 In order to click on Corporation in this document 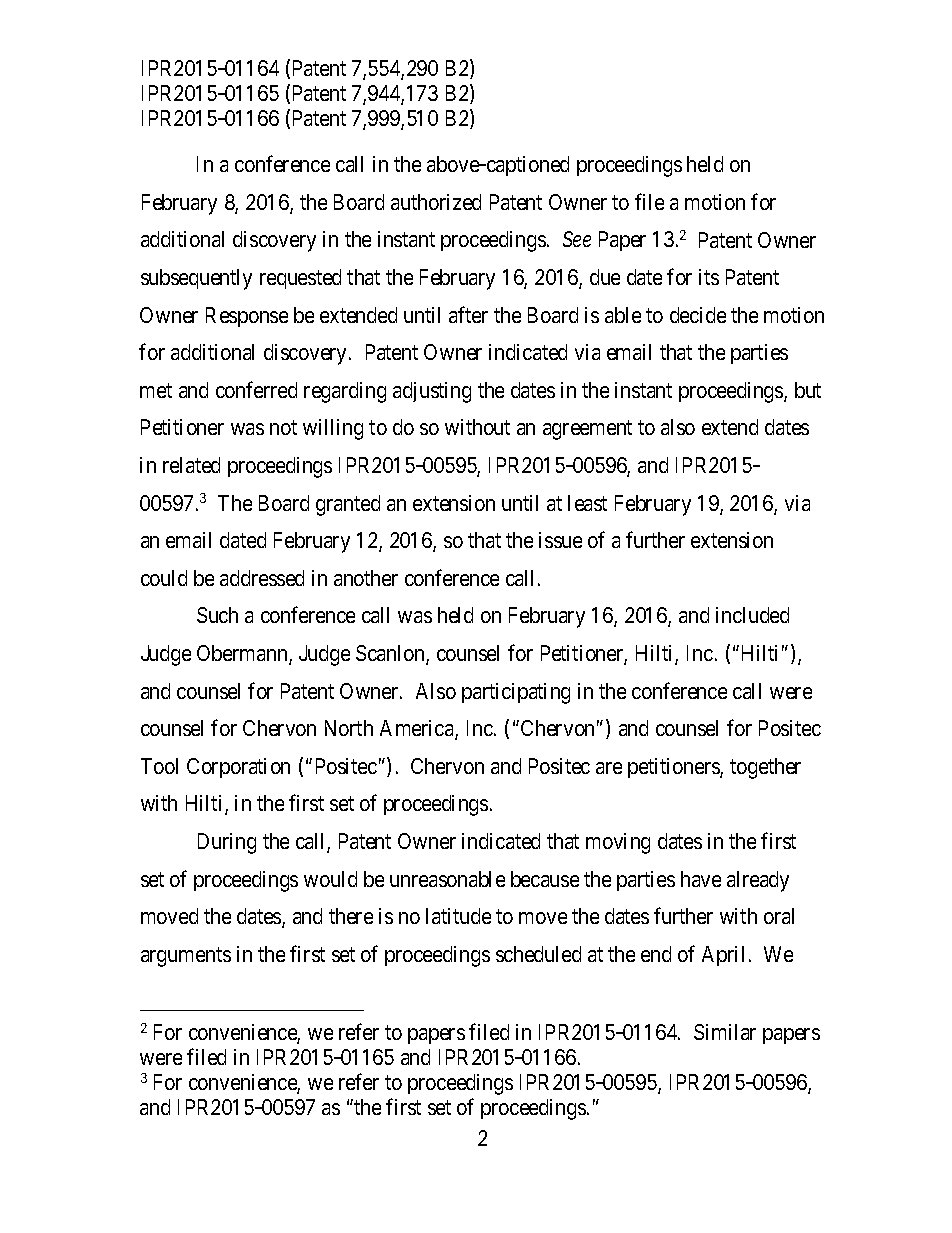, I will do `click(238, 768)`.
